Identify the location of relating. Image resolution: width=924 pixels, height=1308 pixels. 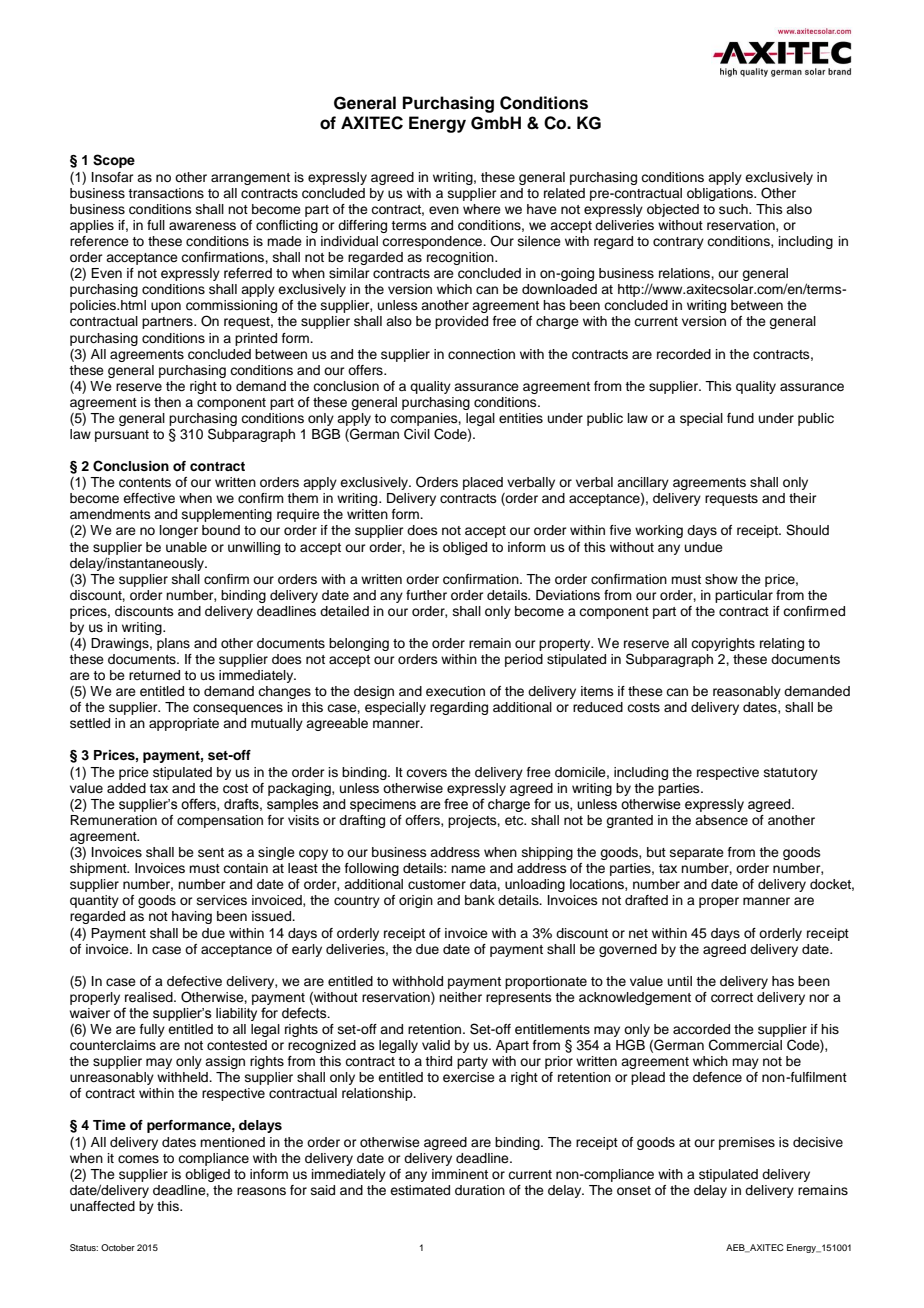
(782, 644).
